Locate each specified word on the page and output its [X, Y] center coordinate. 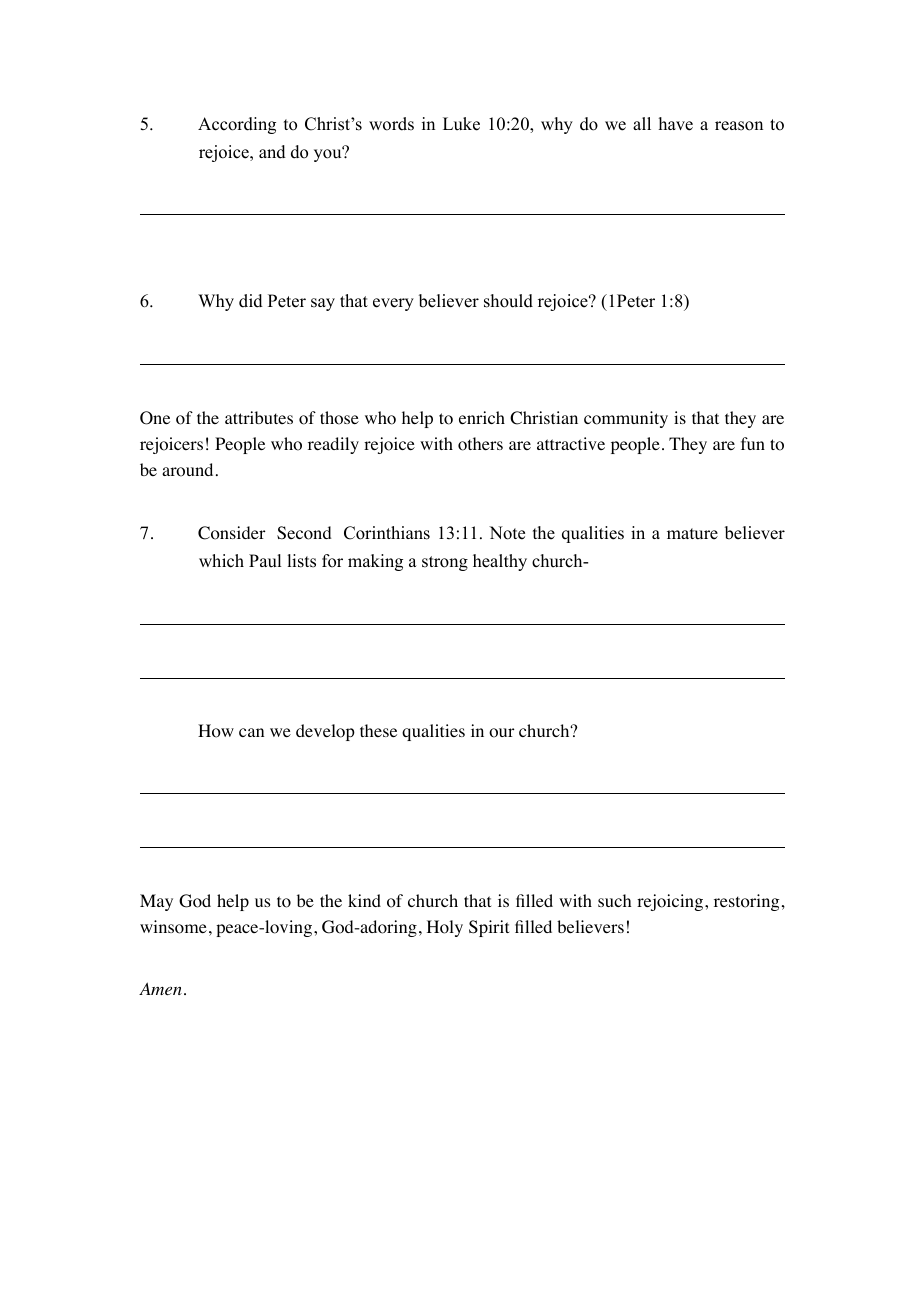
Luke [461, 124]
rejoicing [670, 902]
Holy [445, 928]
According [237, 125]
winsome [173, 927]
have [676, 124]
